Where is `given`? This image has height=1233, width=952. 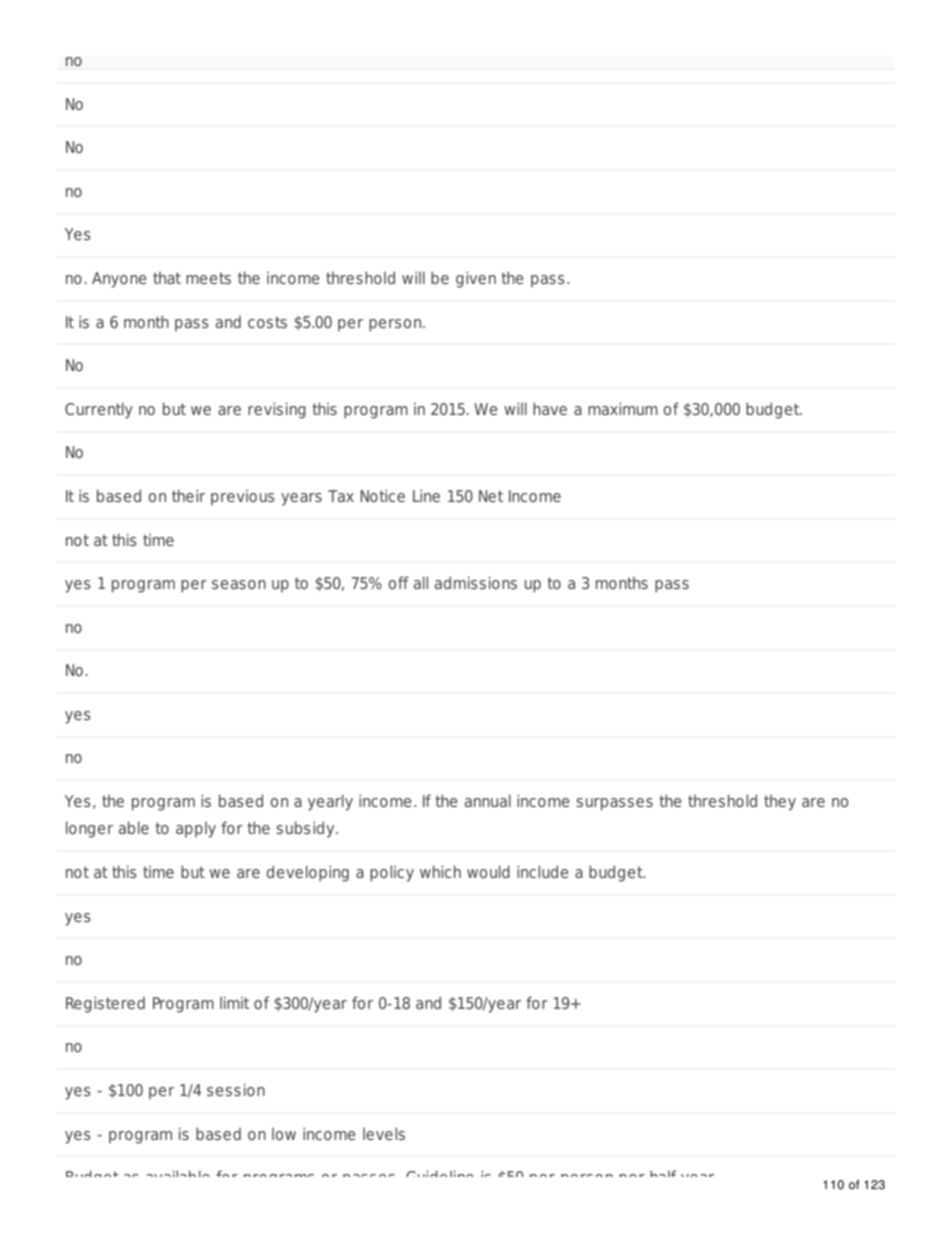
given is located at coordinates (476, 279).
